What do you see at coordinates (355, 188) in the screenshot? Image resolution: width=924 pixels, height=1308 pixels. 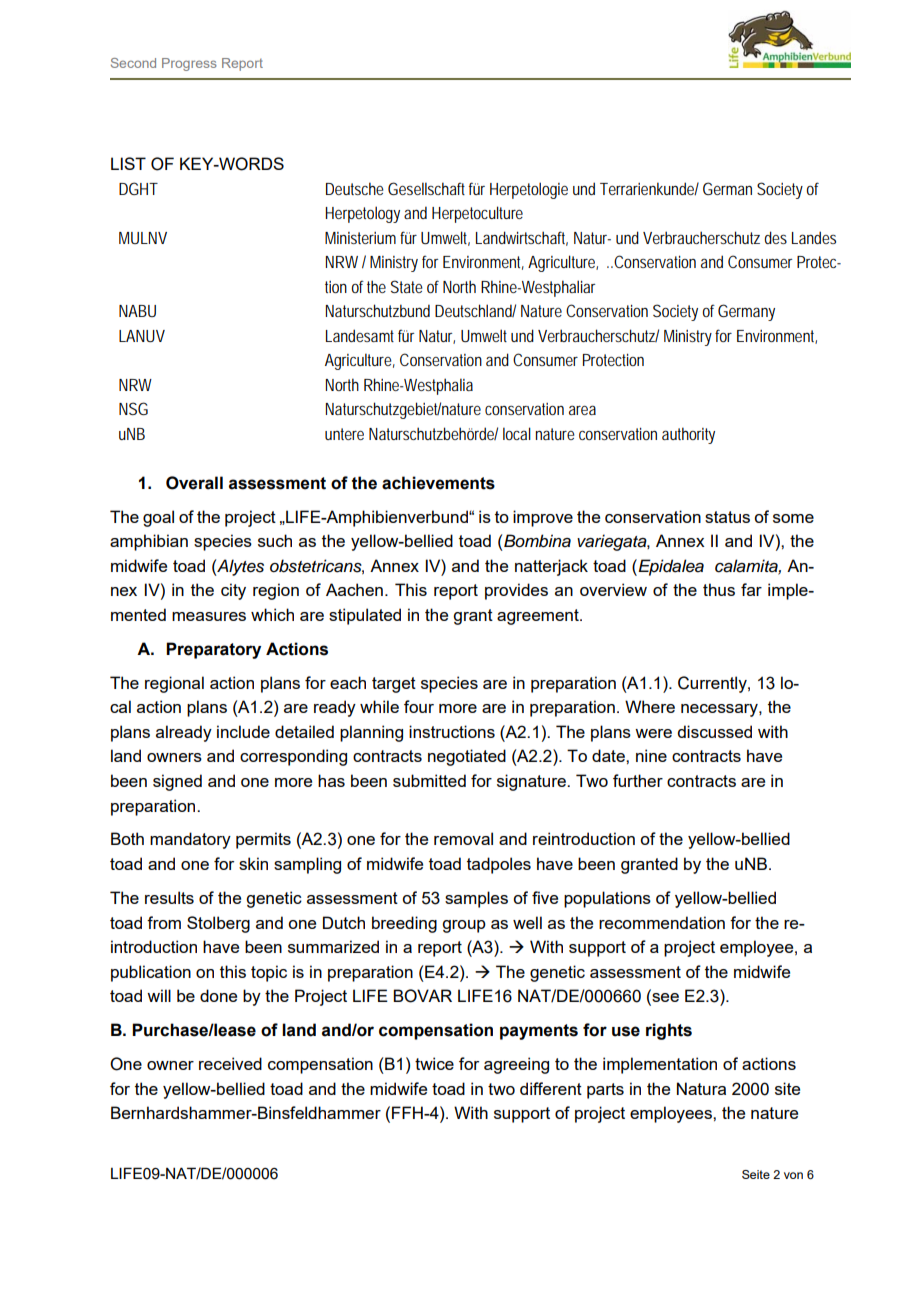 I see `Deutsche` at bounding box center [355, 188].
